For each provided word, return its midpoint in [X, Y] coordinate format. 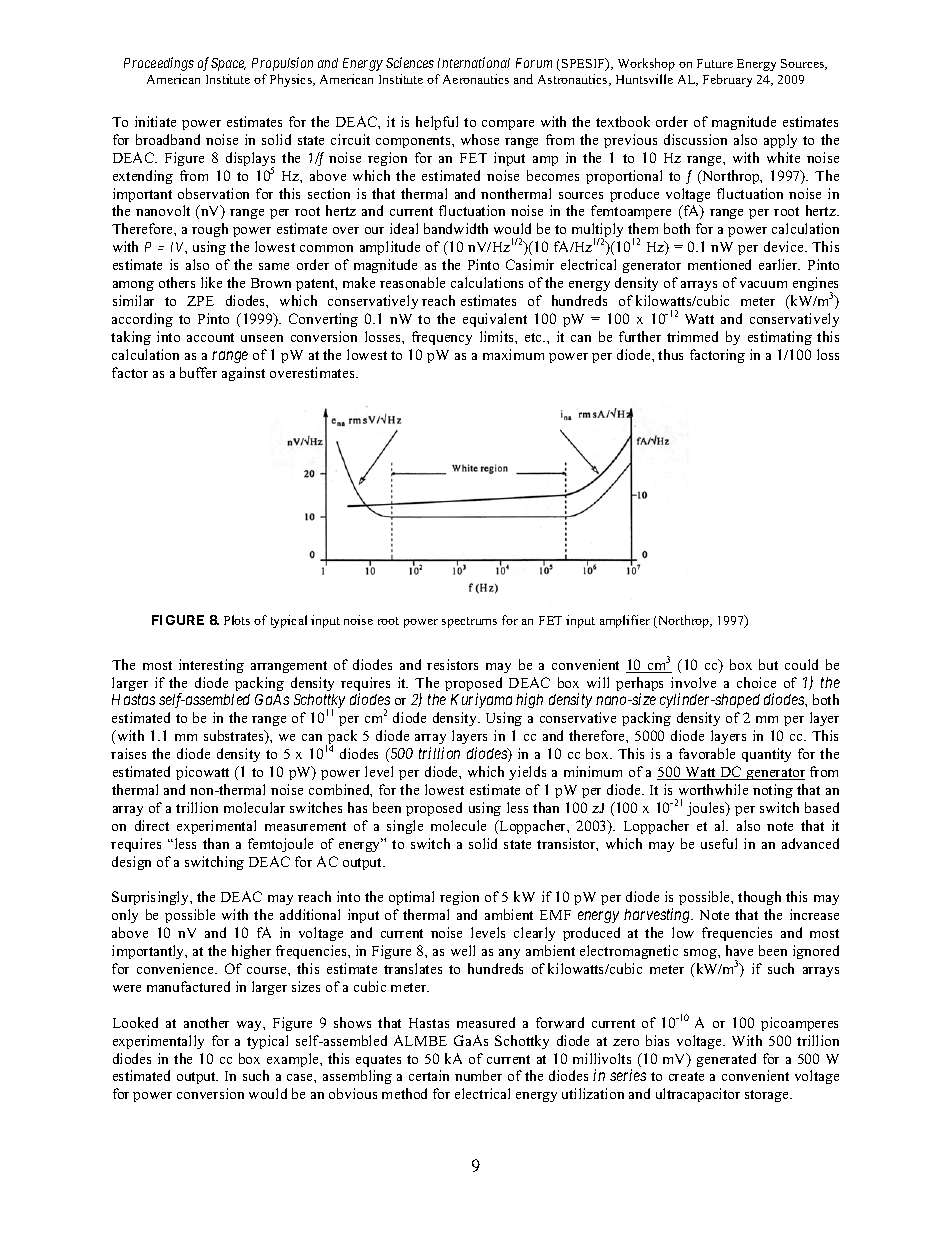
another [206, 1022]
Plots [237, 620]
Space [228, 64]
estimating [780, 338]
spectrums [469, 622]
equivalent [495, 320]
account [210, 337]
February [727, 80]
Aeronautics [476, 79]
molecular [254, 807]
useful [719, 843]
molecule [458, 825]
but [768, 664]
